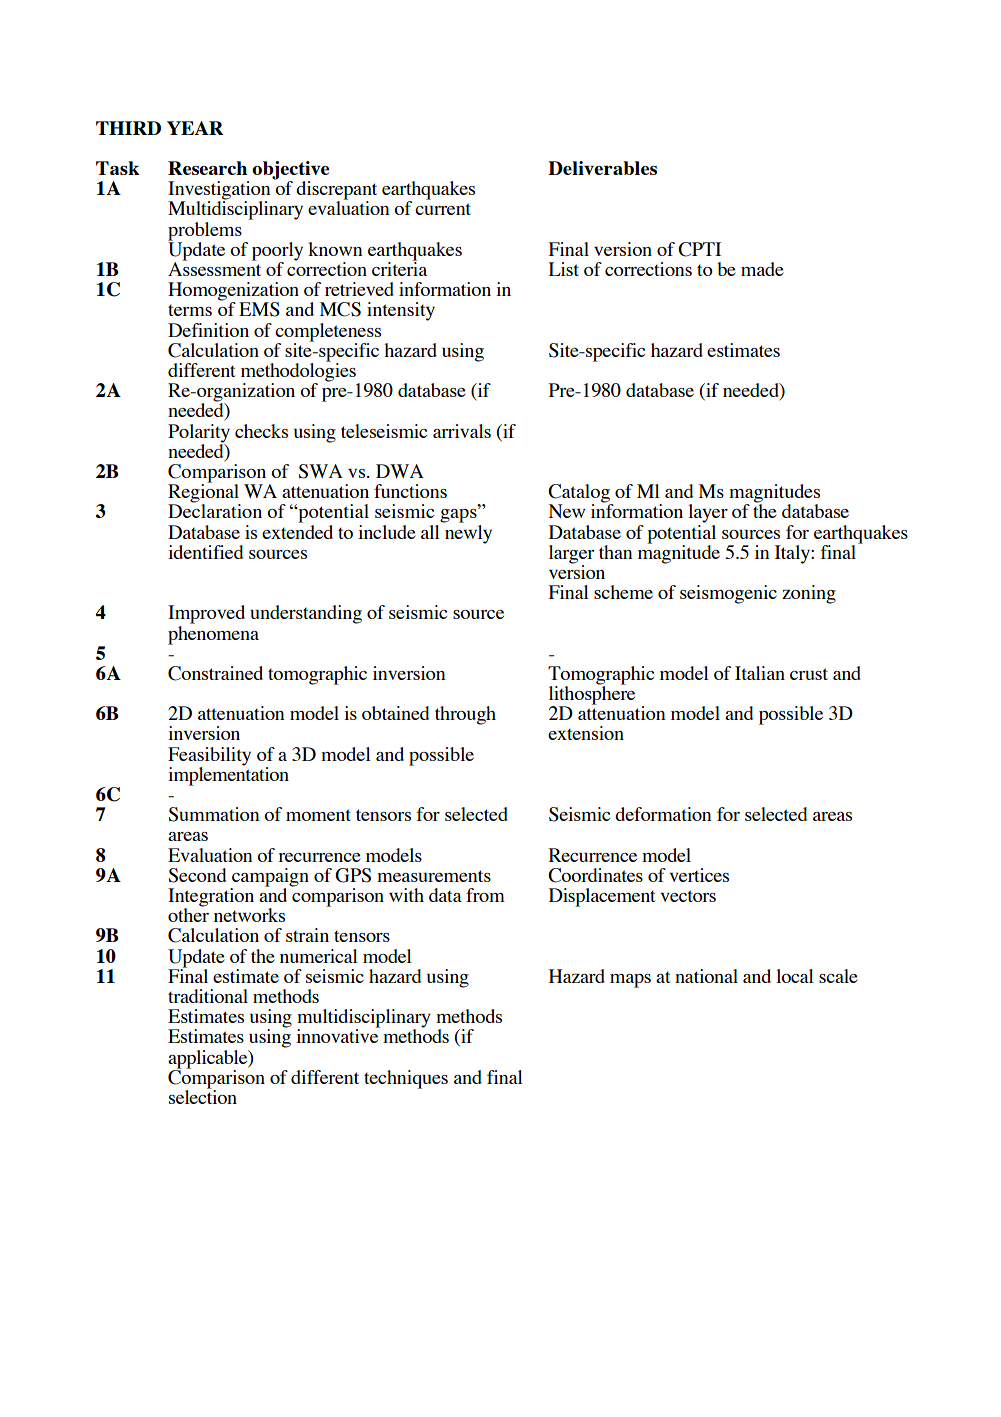 The image size is (1001, 1417). What do you see at coordinates (203, 1096) in the screenshot?
I see `selection` at bounding box center [203, 1096].
